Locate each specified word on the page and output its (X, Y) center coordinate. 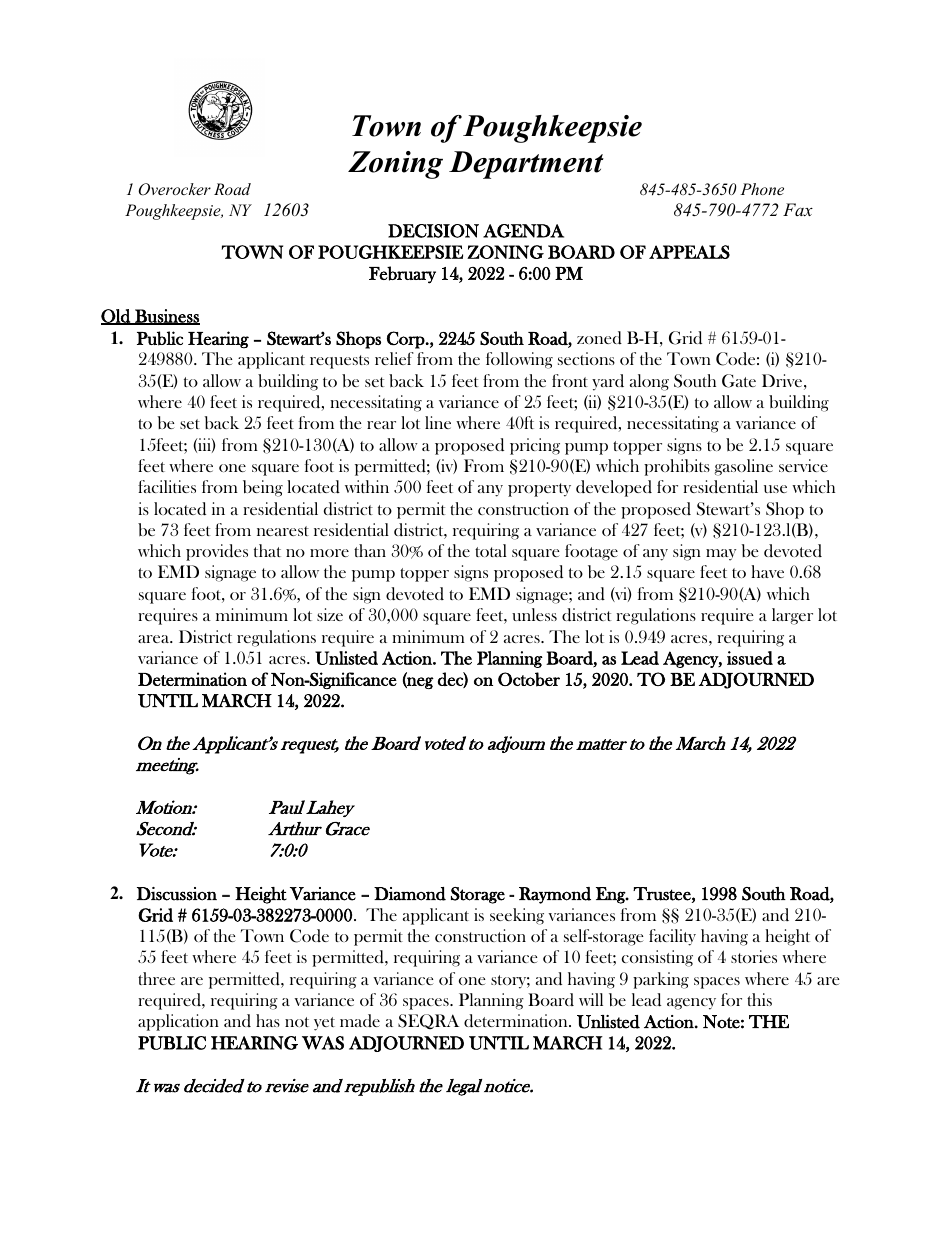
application (178, 1022)
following (519, 360)
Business (166, 317)
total (491, 550)
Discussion (177, 894)
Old (117, 317)
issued (750, 658)
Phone (762, 189)
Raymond (555, 895)
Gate (739, 381)
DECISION (433, 231)
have (767, 571)
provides (217, 552)
